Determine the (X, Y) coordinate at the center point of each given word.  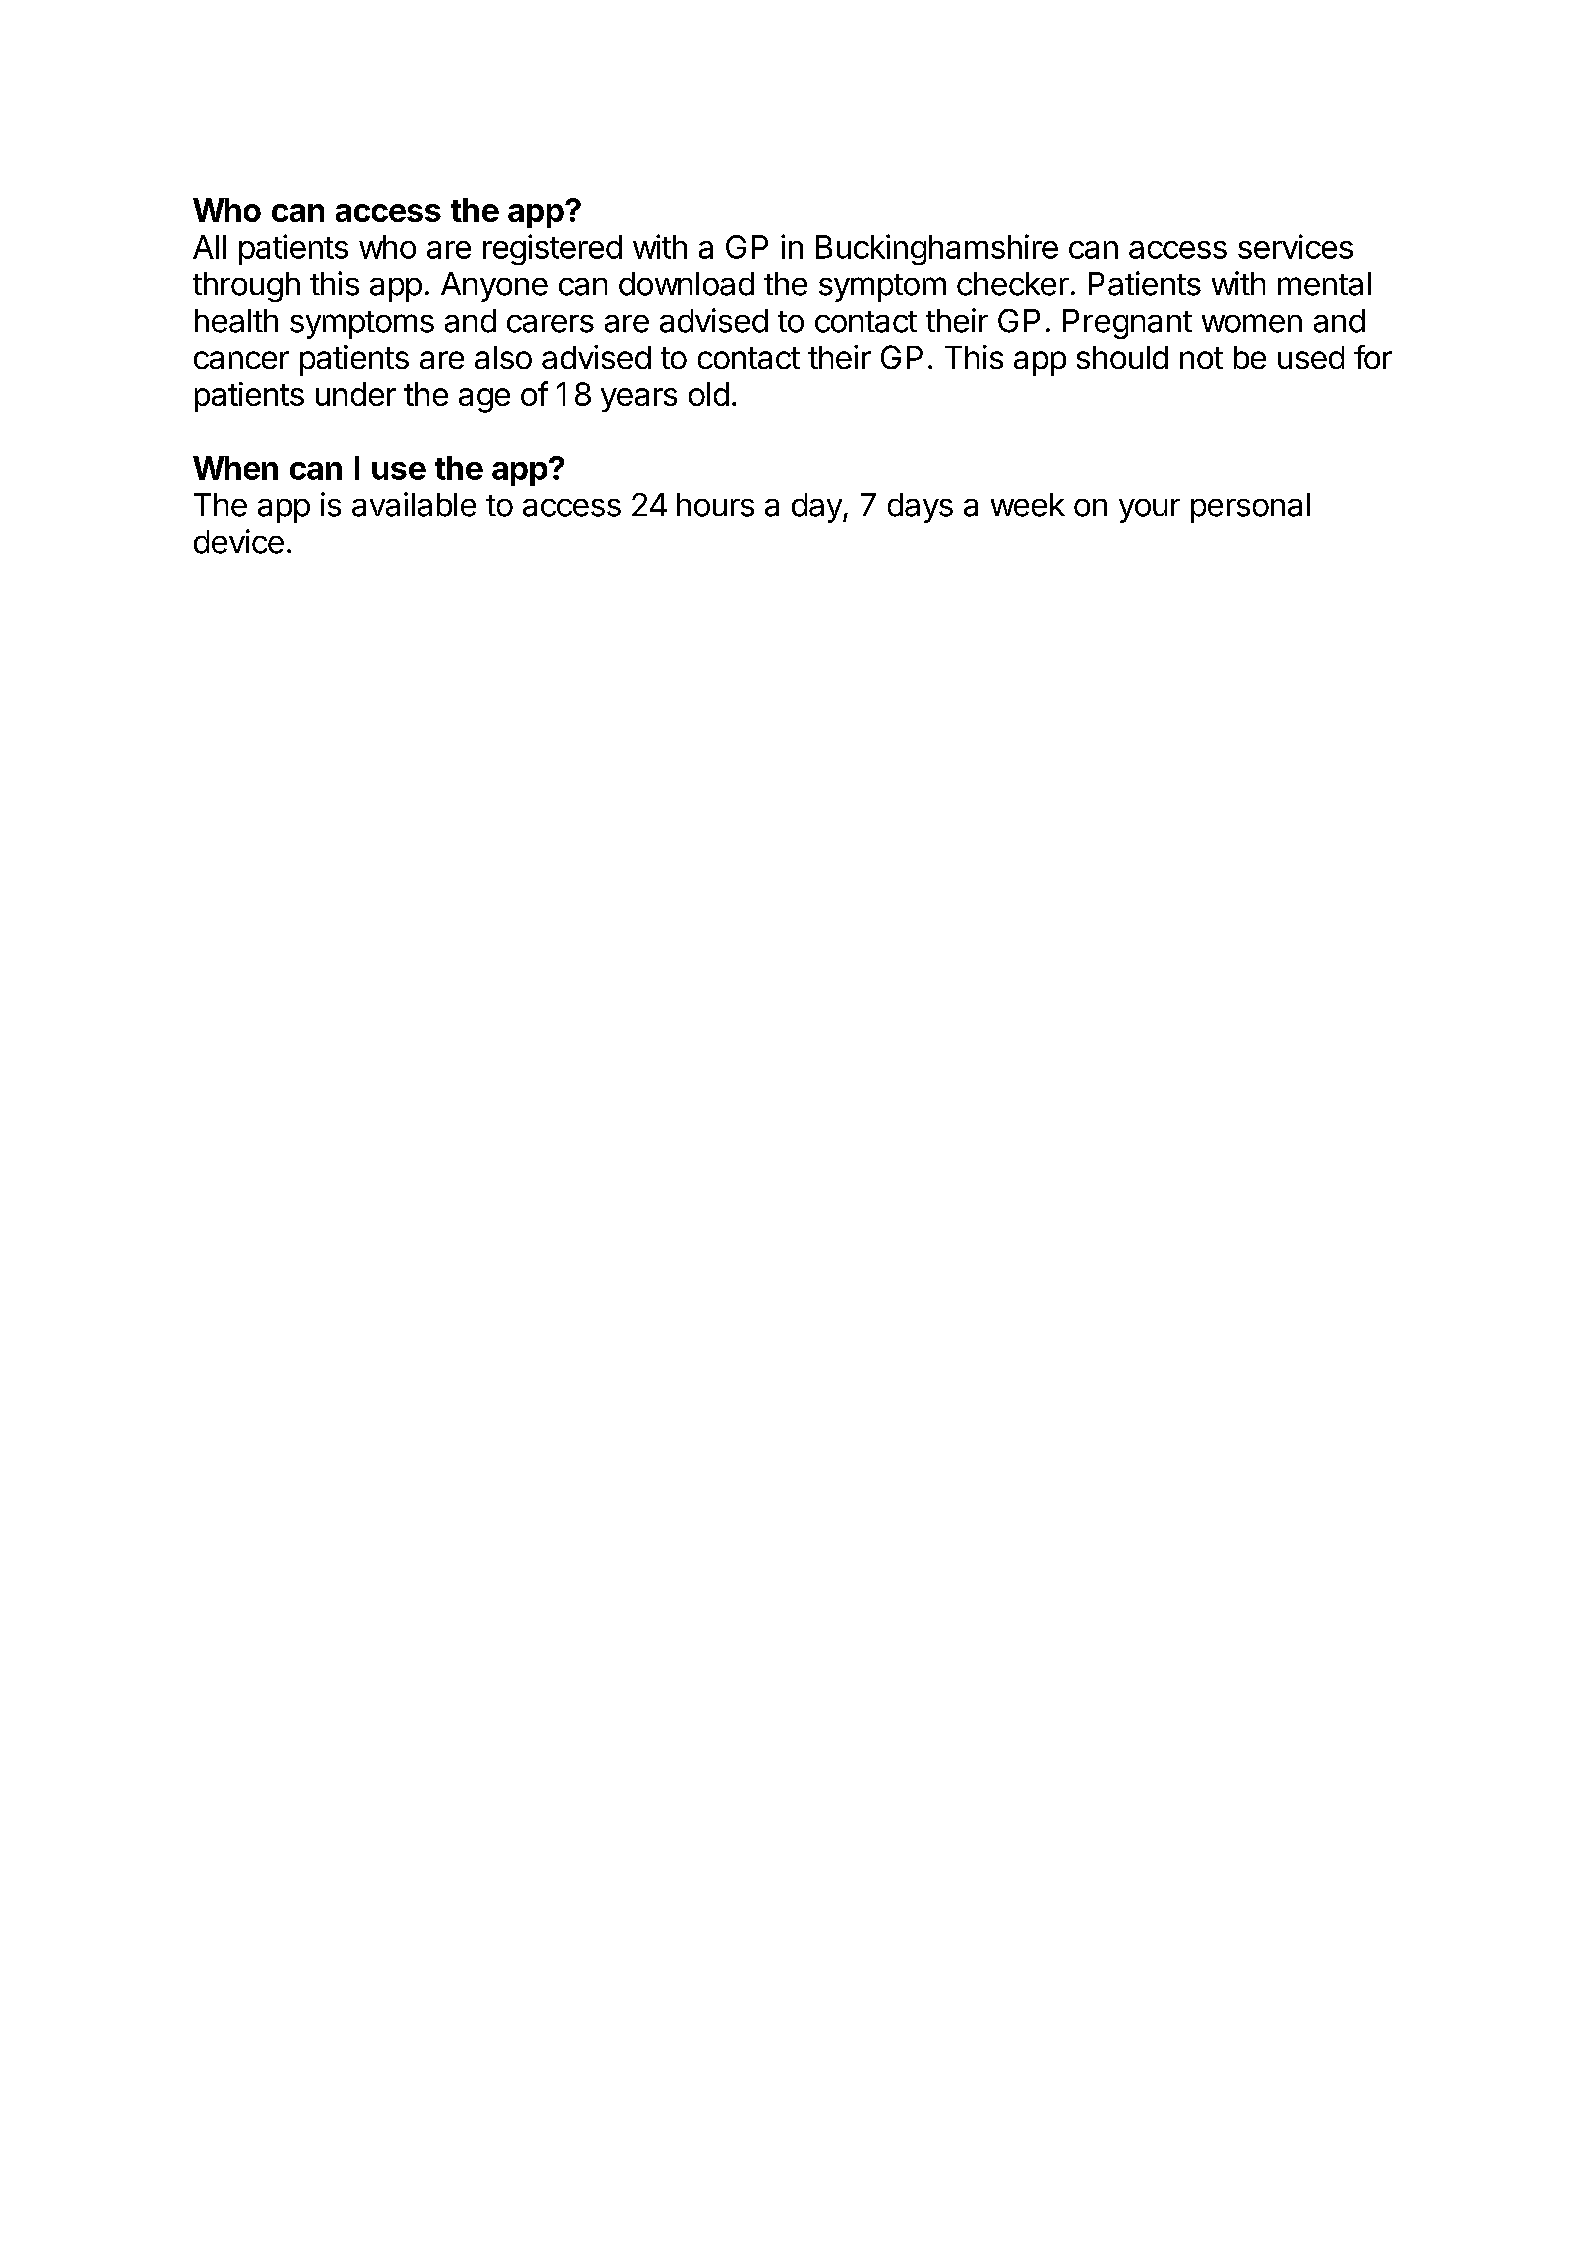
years (639, 400)
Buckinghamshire (937, 249)
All (209, 247)
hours (715, 505)
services (1295, 246)
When (235, 468)
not (1201, 358)
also (503, 357)
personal (1250, 508)
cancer (241, 360)
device (239, 541)
